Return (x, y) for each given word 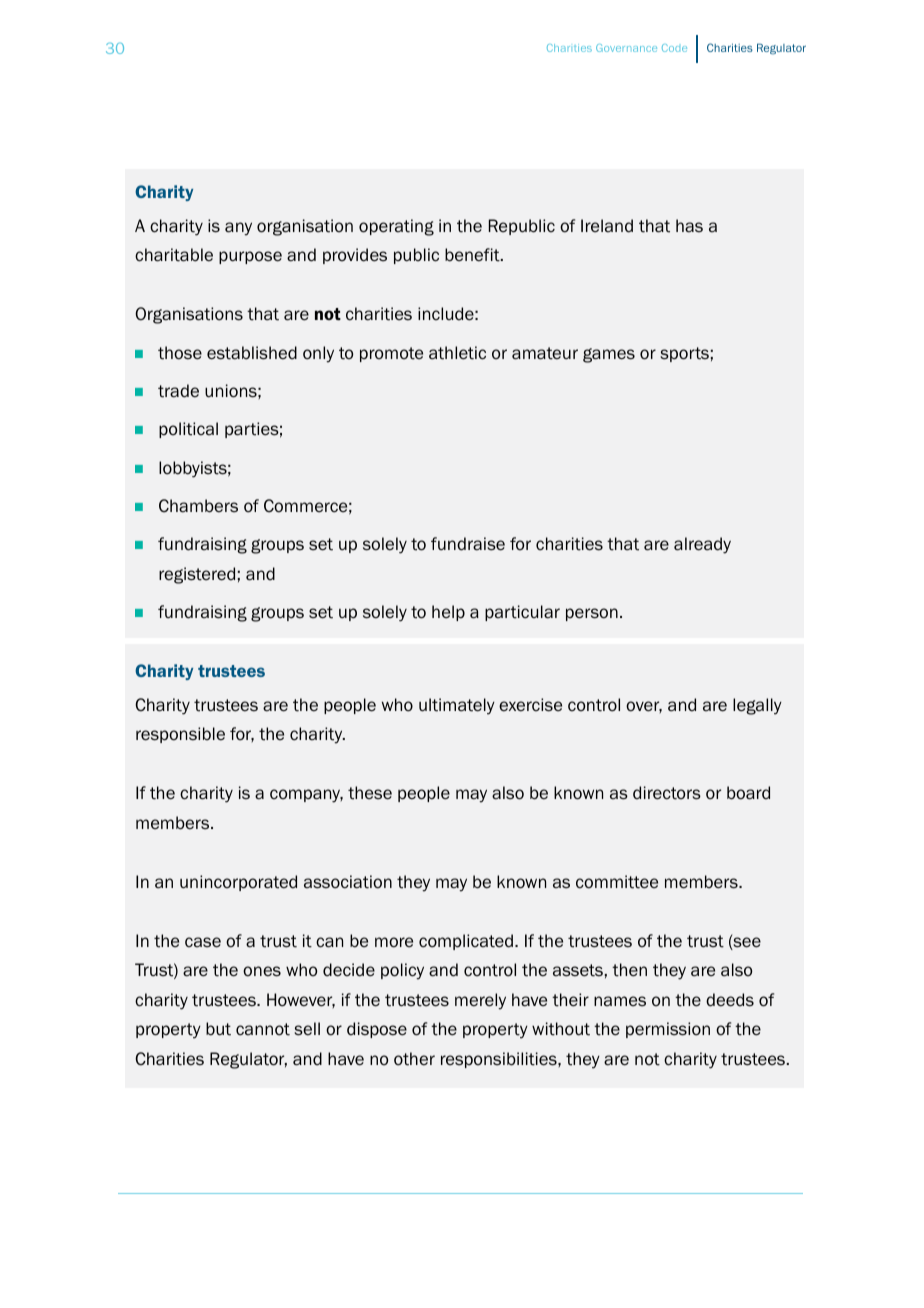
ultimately (457, 706)
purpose (250, 257)
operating (396, 227)
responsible (180, 735)
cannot (263, 1029)
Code (674, 48)
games (609, 355)
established (252, 353)
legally (757, 706)
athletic (457, 353)
